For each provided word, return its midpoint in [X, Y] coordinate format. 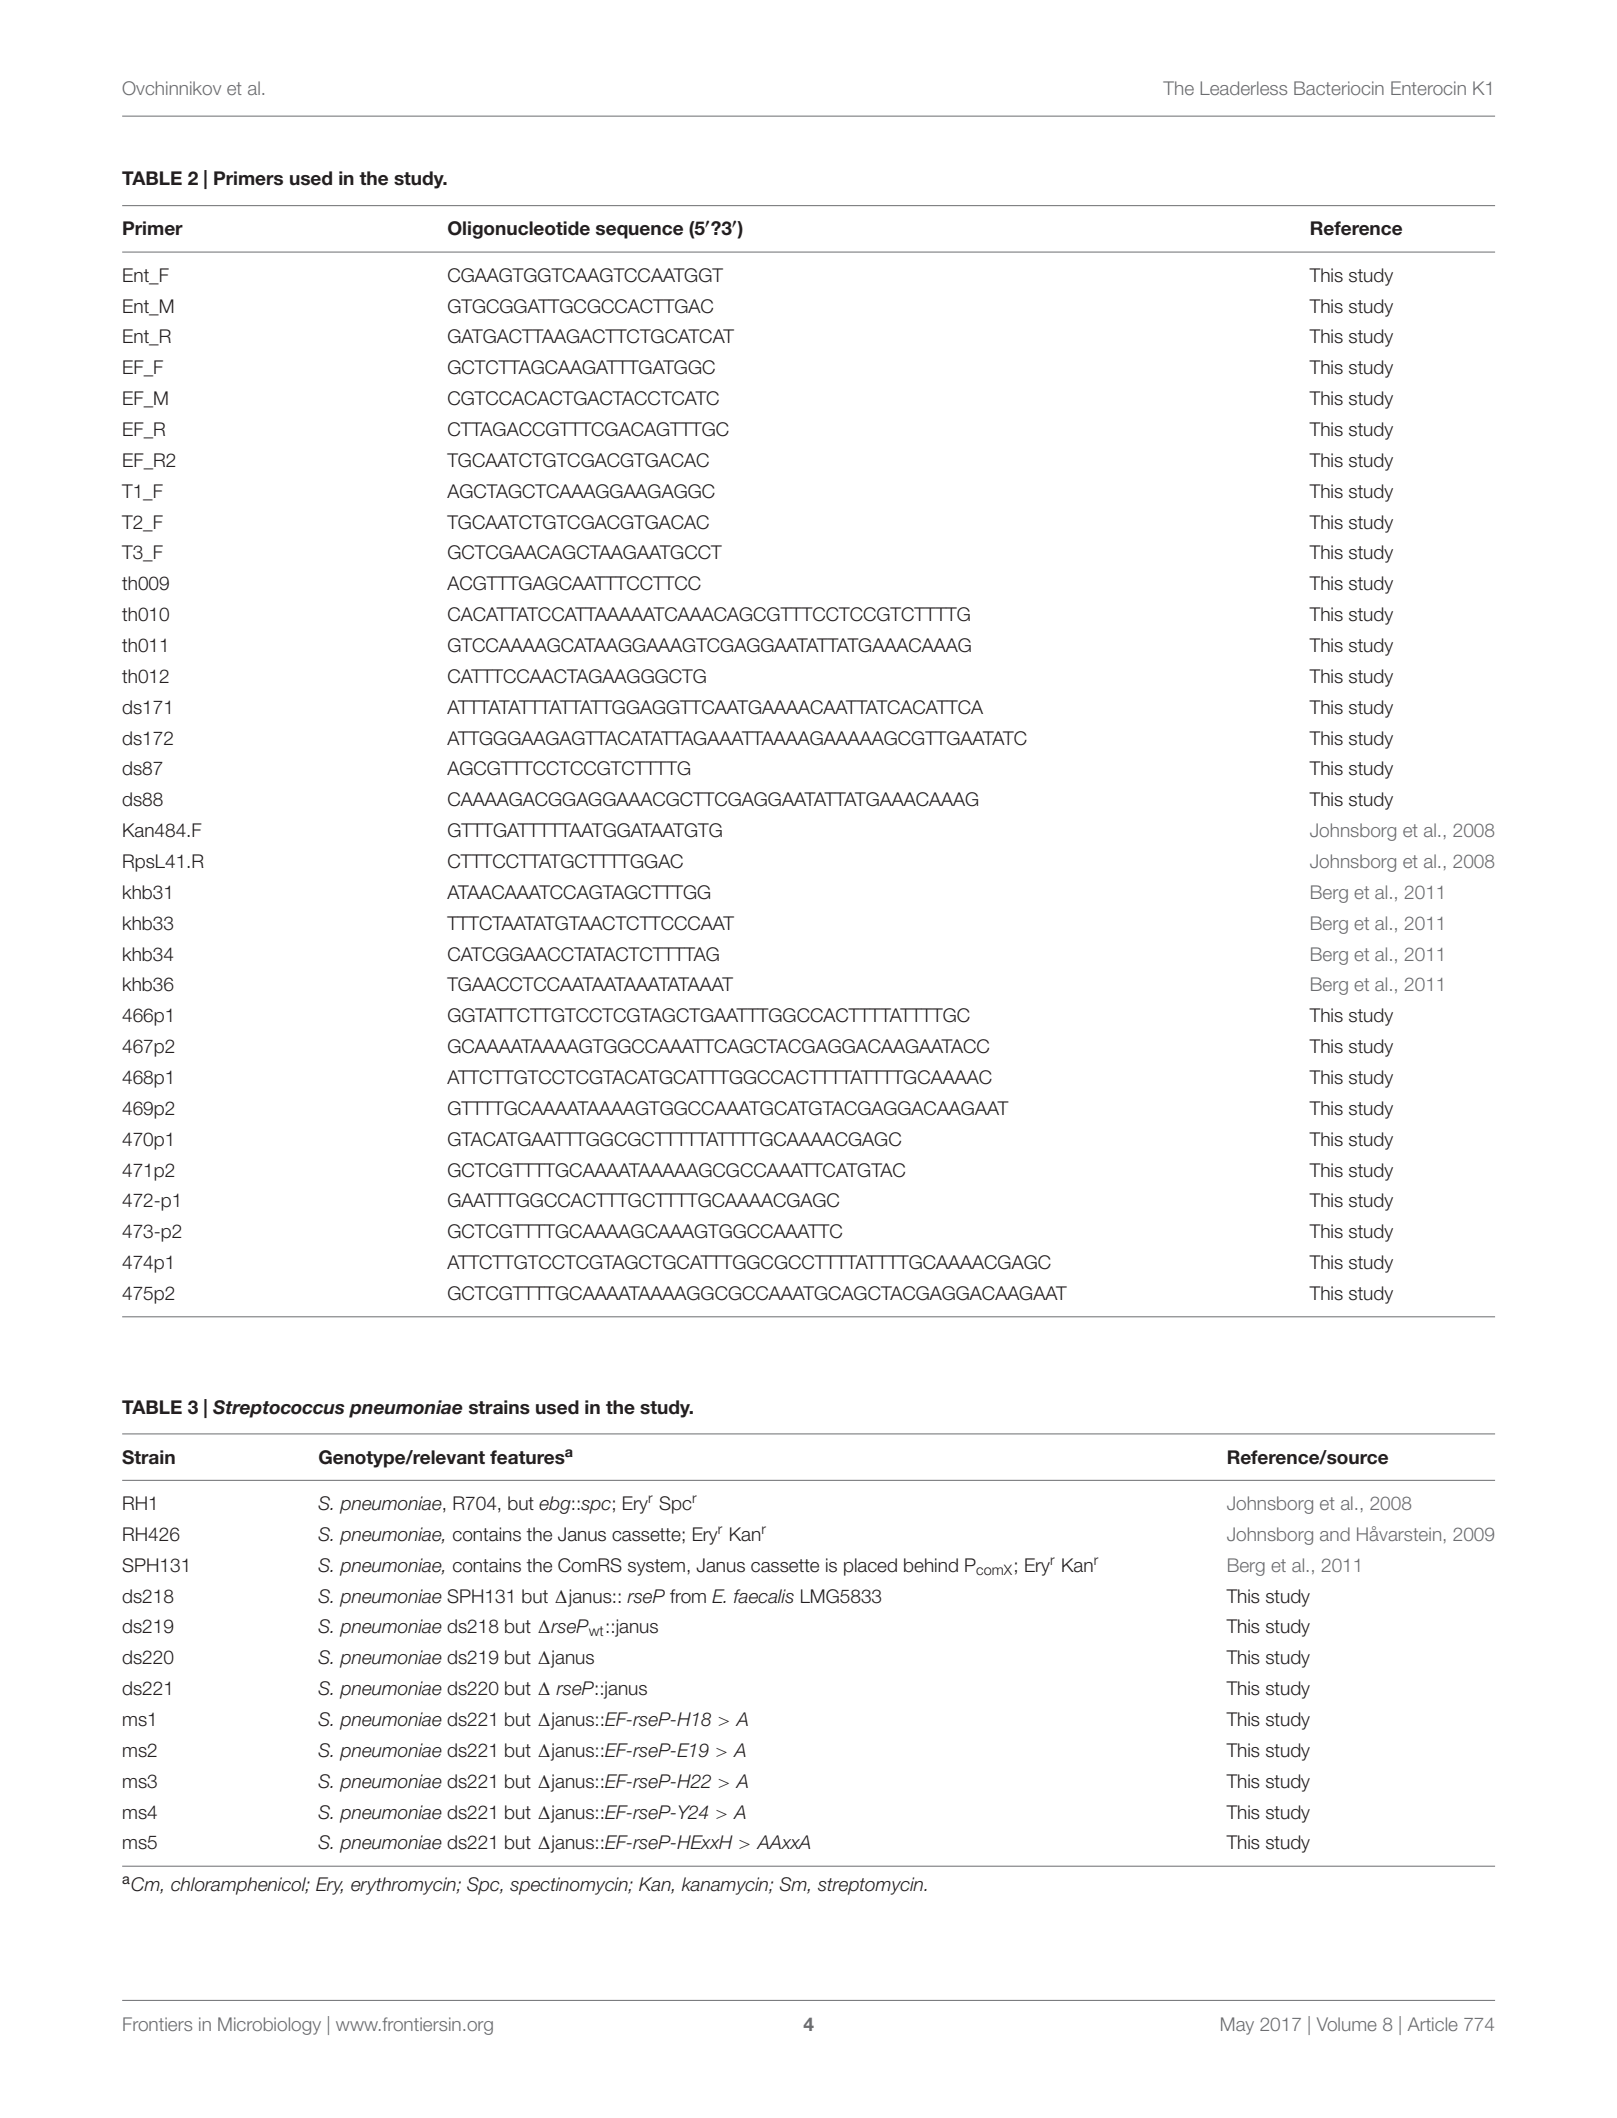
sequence [639, 232]
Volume [1347, 2024]
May [1237, 2026]
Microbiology [269, 2026]
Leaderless [1243, 88]
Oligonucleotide [519, 230]
